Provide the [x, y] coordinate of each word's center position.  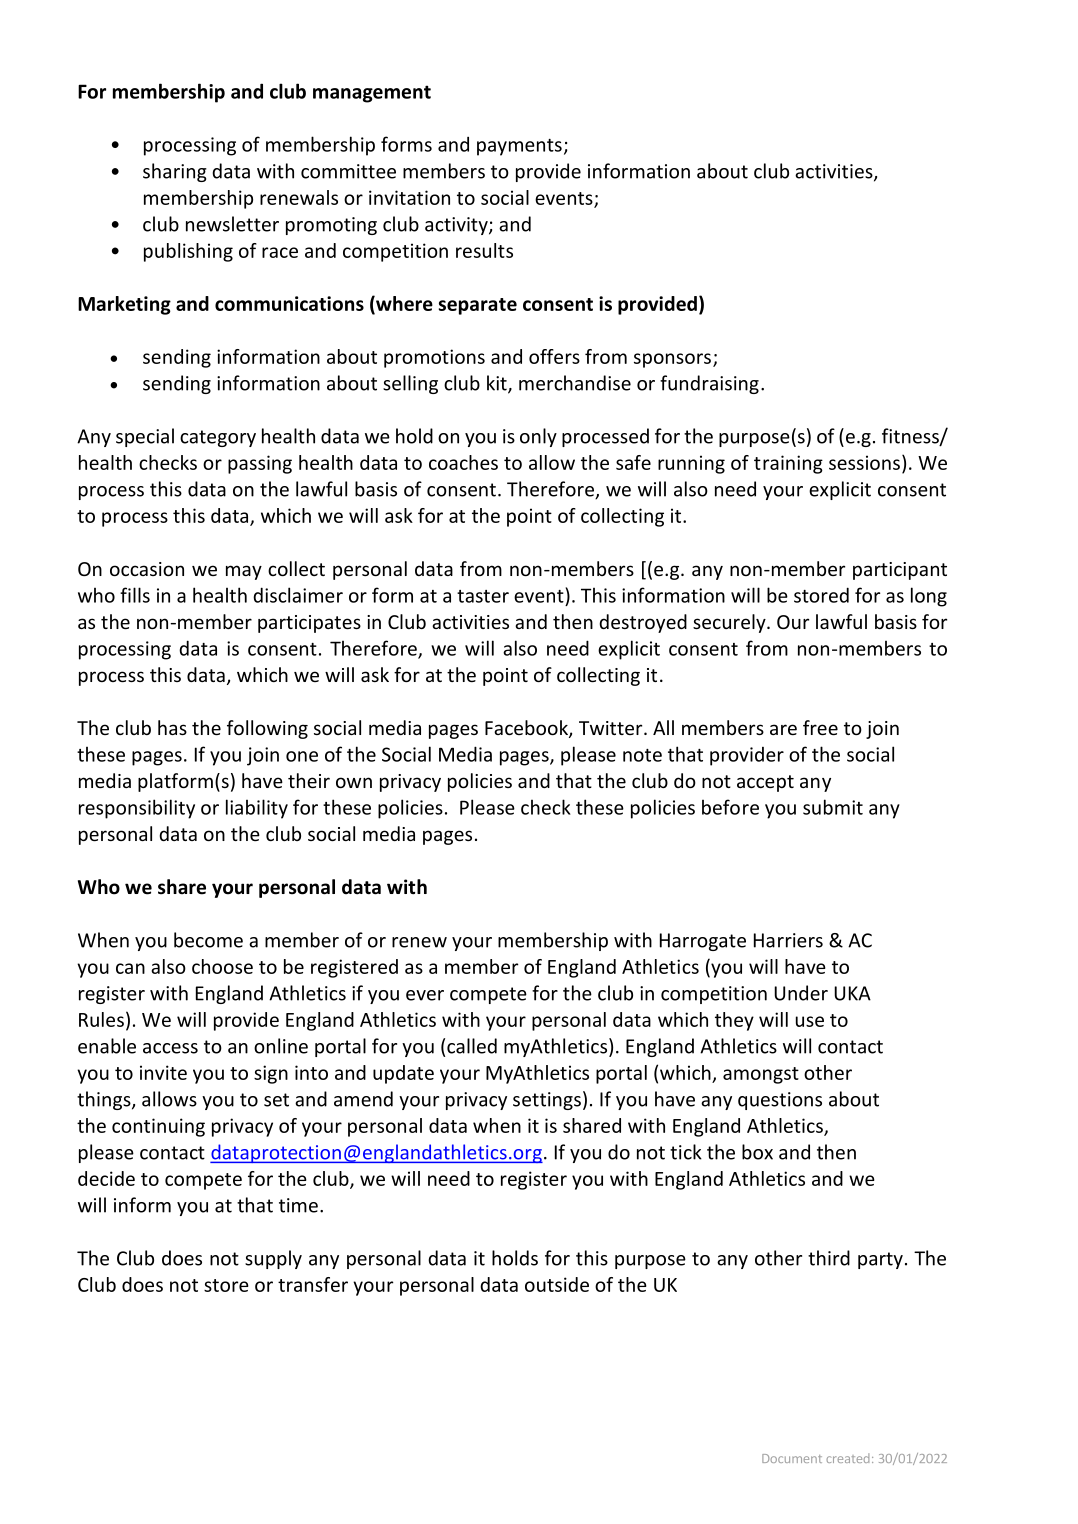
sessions [864, 462]
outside [557, 1284]
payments [519, 147]
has [172, 727]
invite [163, 1072]
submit [833, 807]
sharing [175, 172]
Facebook [527, 729]
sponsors [672, 360]
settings [547, 1101]
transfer [313, 1284]
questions [780, 1101]
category [218, 438]
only [538, 437]
